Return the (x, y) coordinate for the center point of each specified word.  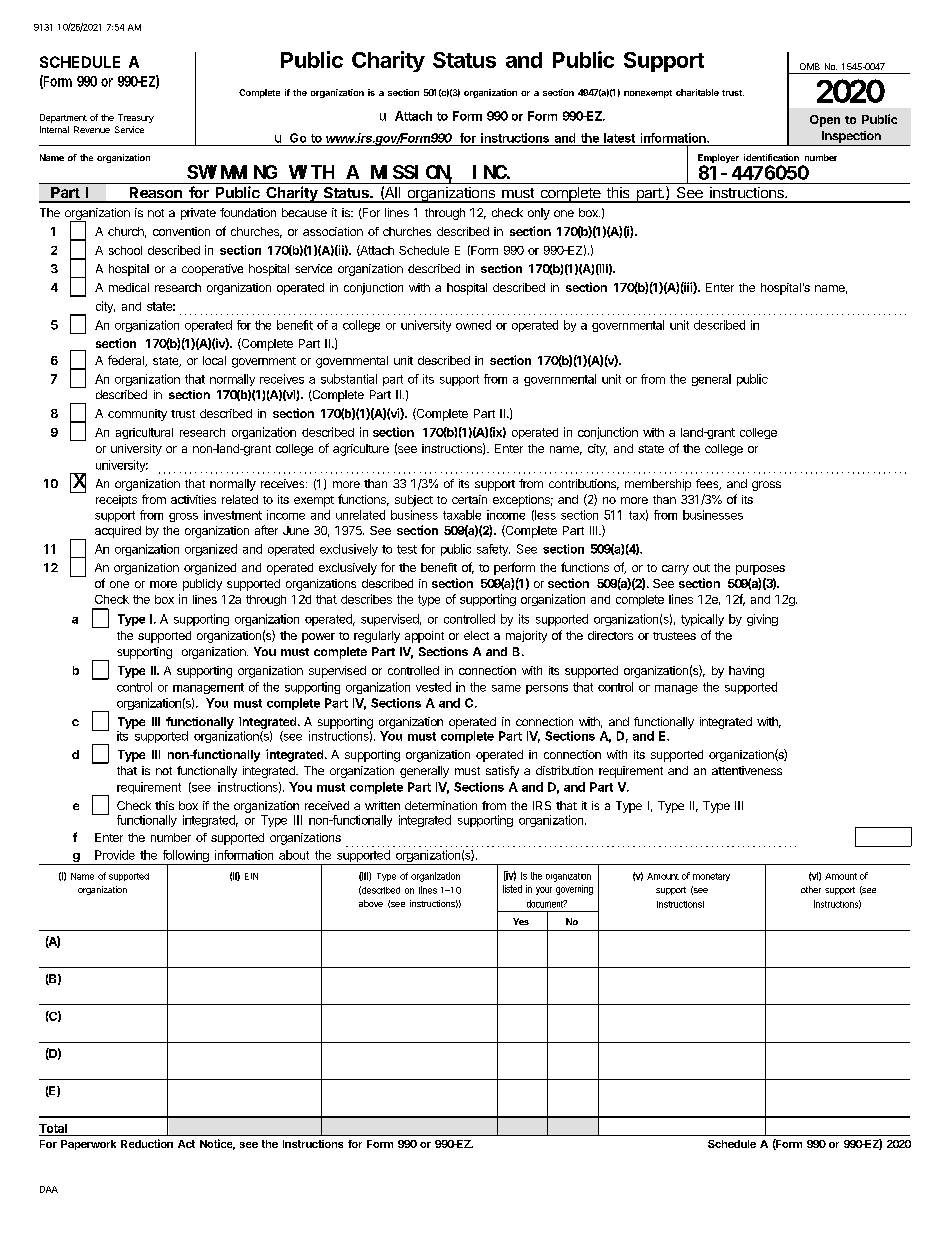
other (811, 889)
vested (433, 687)
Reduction (147, 1143)
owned (473, 325)
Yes (521, 921)
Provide (115, 855)
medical (129, 287)
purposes (760, 570)
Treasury (136, 118)
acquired (118, 532)
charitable (697, 92)
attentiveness (747, 770)
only (539, 214)
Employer (718, 160)
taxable (462, 515)
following (185, 857)
